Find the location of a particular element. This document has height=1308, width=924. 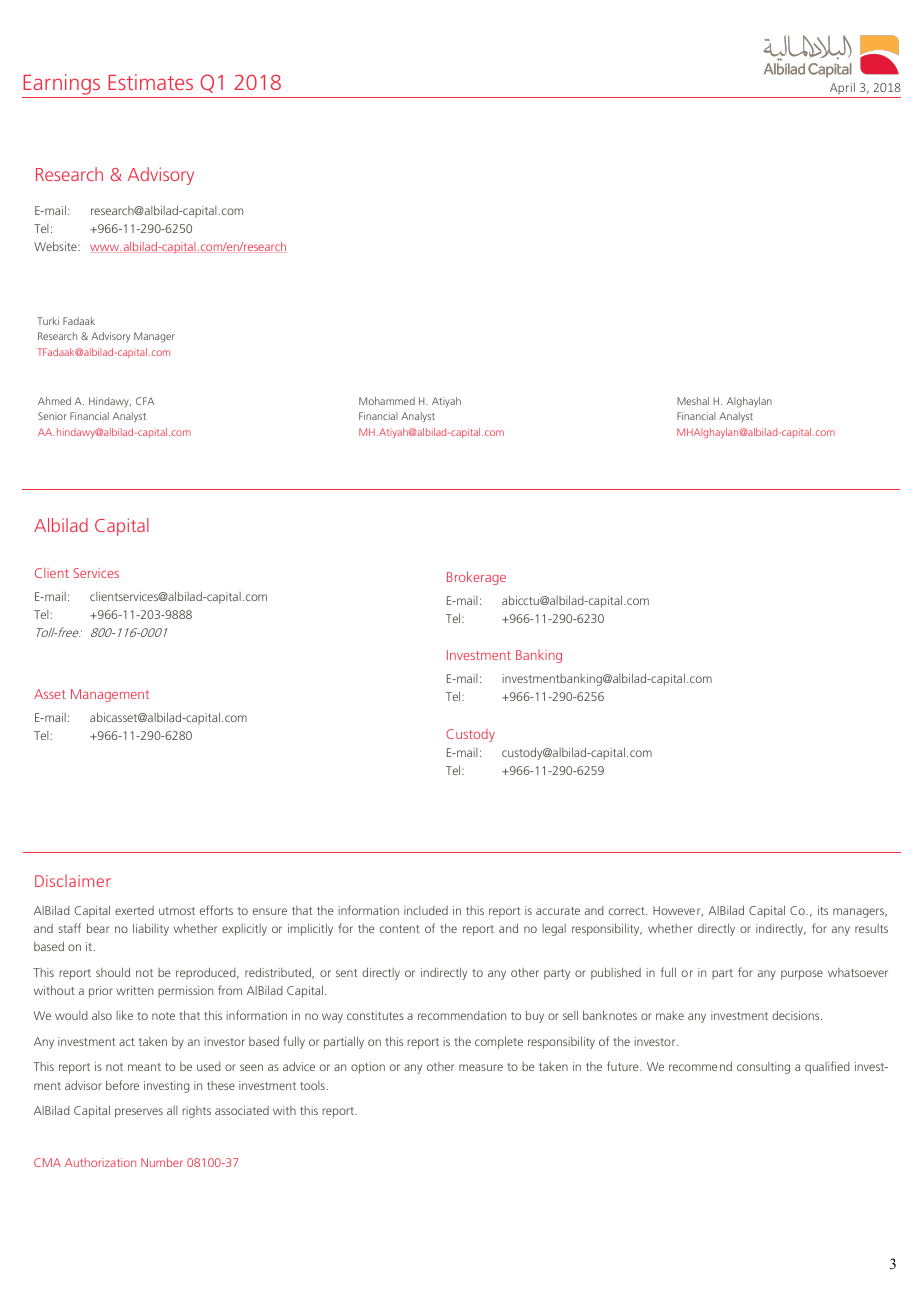

Estimates is located at coordinates (150, 82).
